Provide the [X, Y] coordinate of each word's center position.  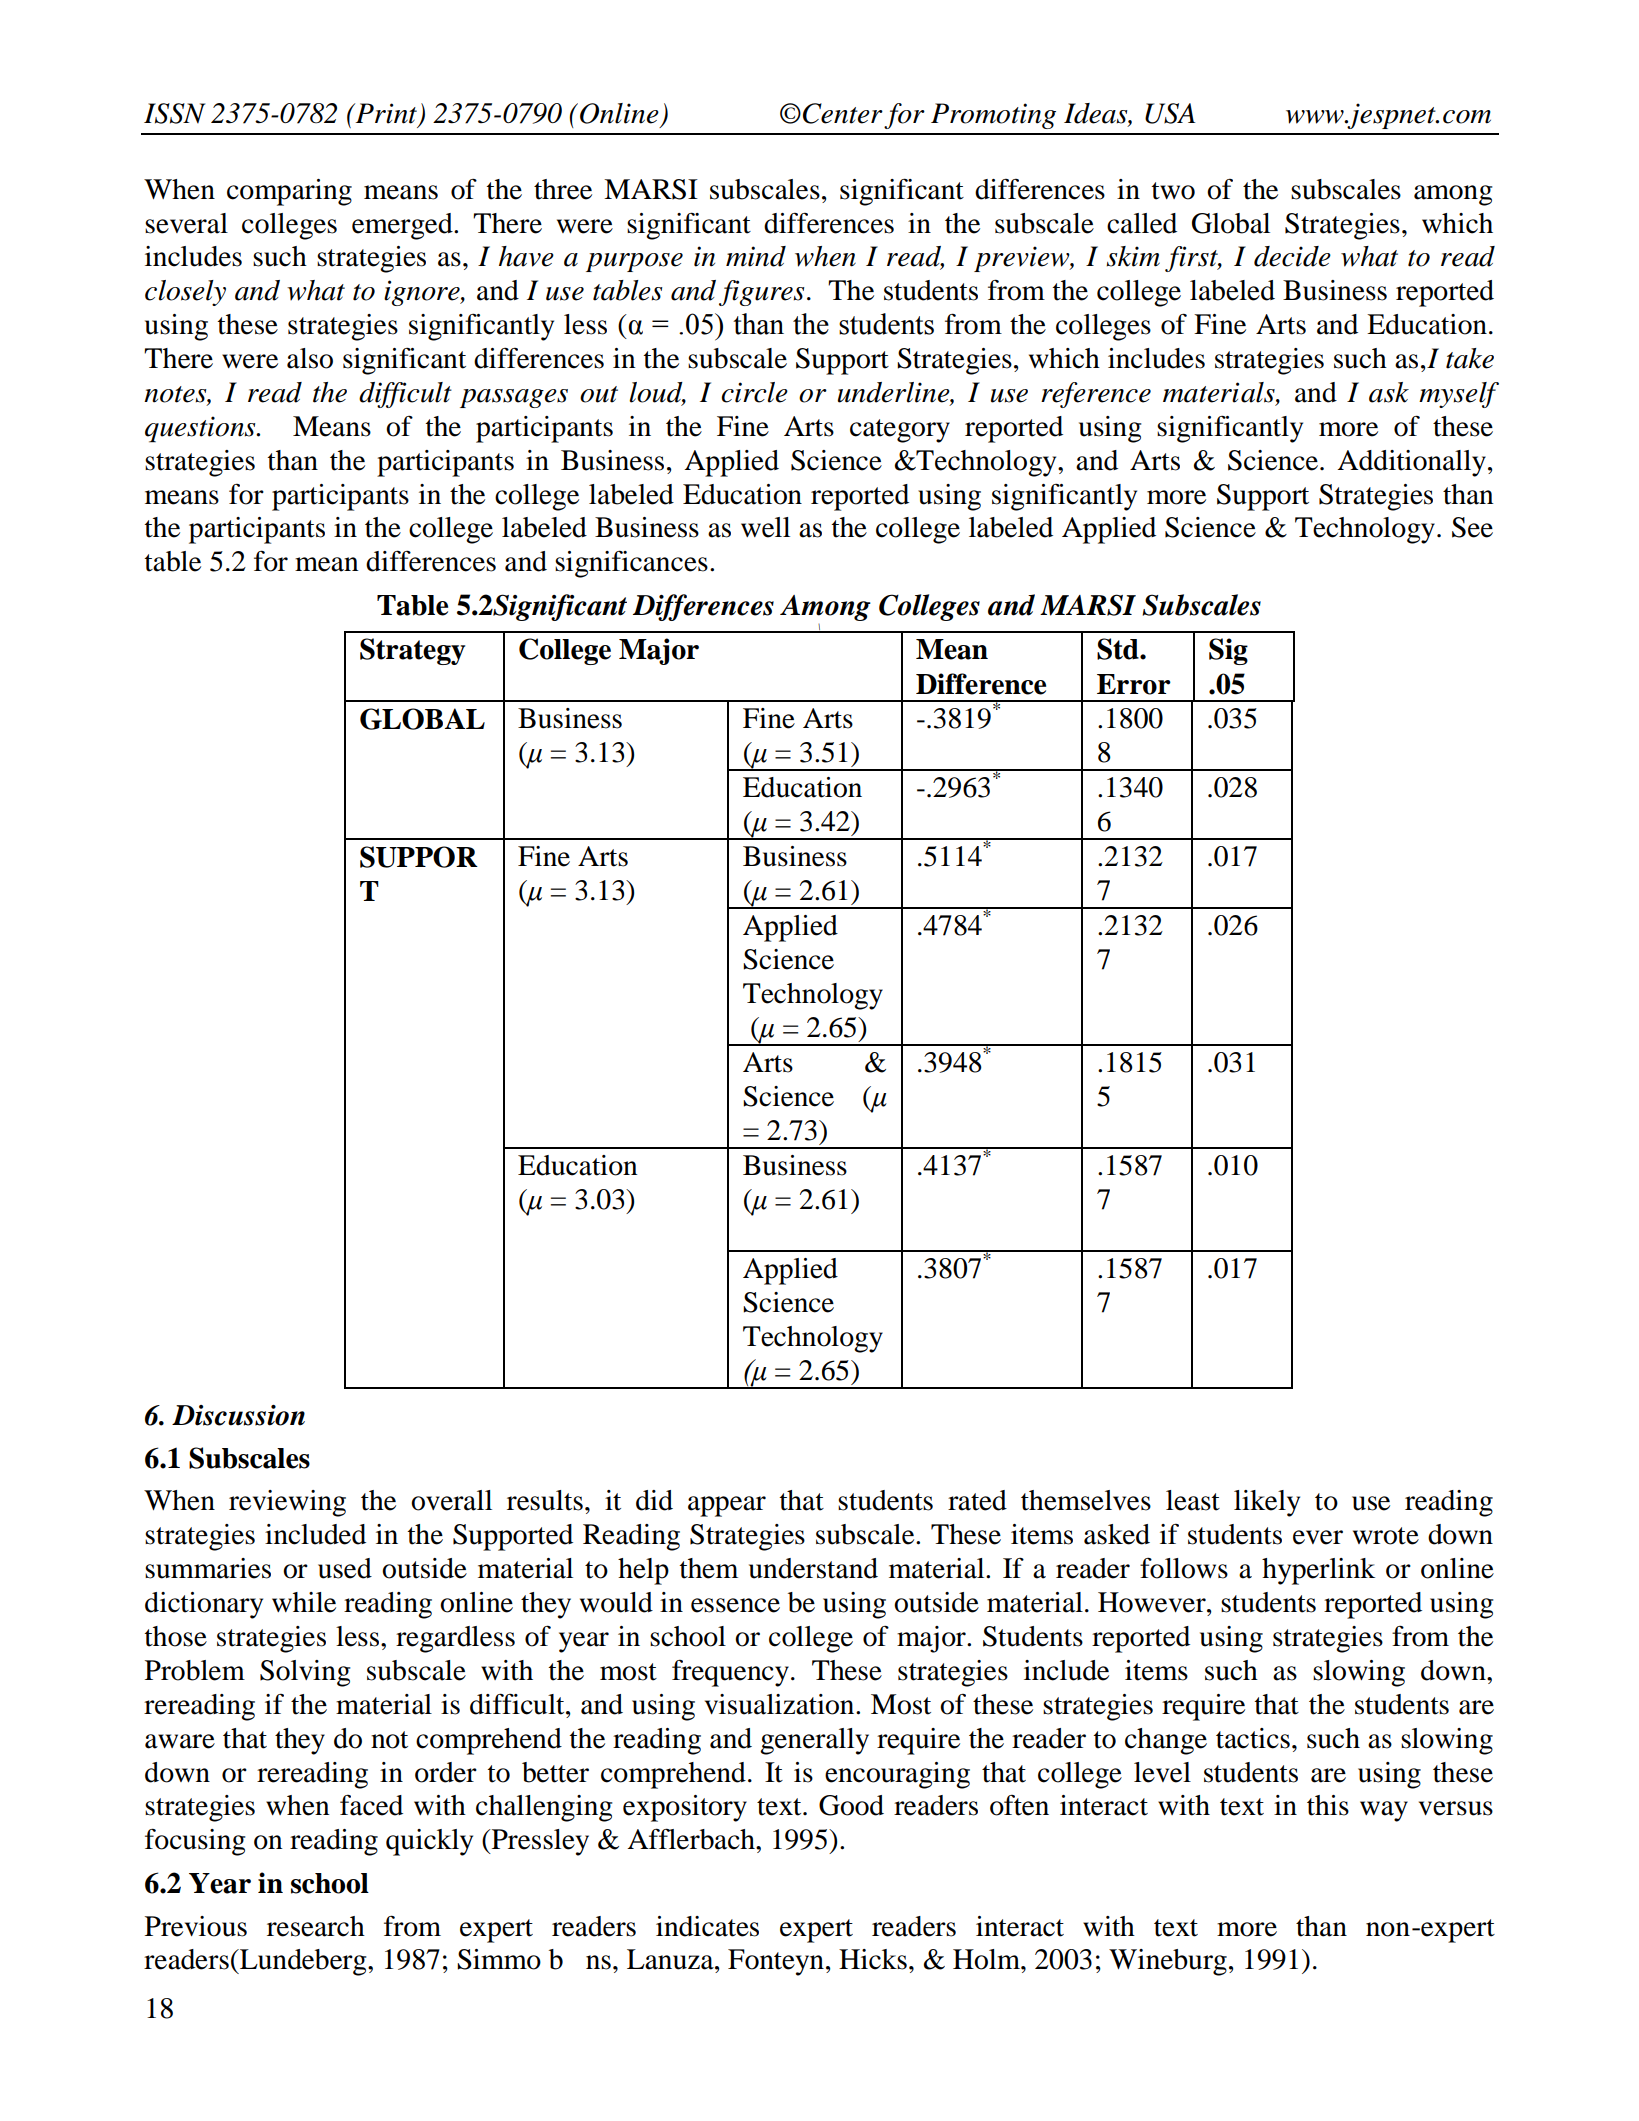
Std [1119, 649]
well [765, 527]
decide [1292, 256]
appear [727, 1506]
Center [843, 113]
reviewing [287, 1503]
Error [1134, 684]
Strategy [412, 651]
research [316, 1926]
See [1472, 527]
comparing [289, 192]
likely [1267, 1503]
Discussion [238, 1415]
